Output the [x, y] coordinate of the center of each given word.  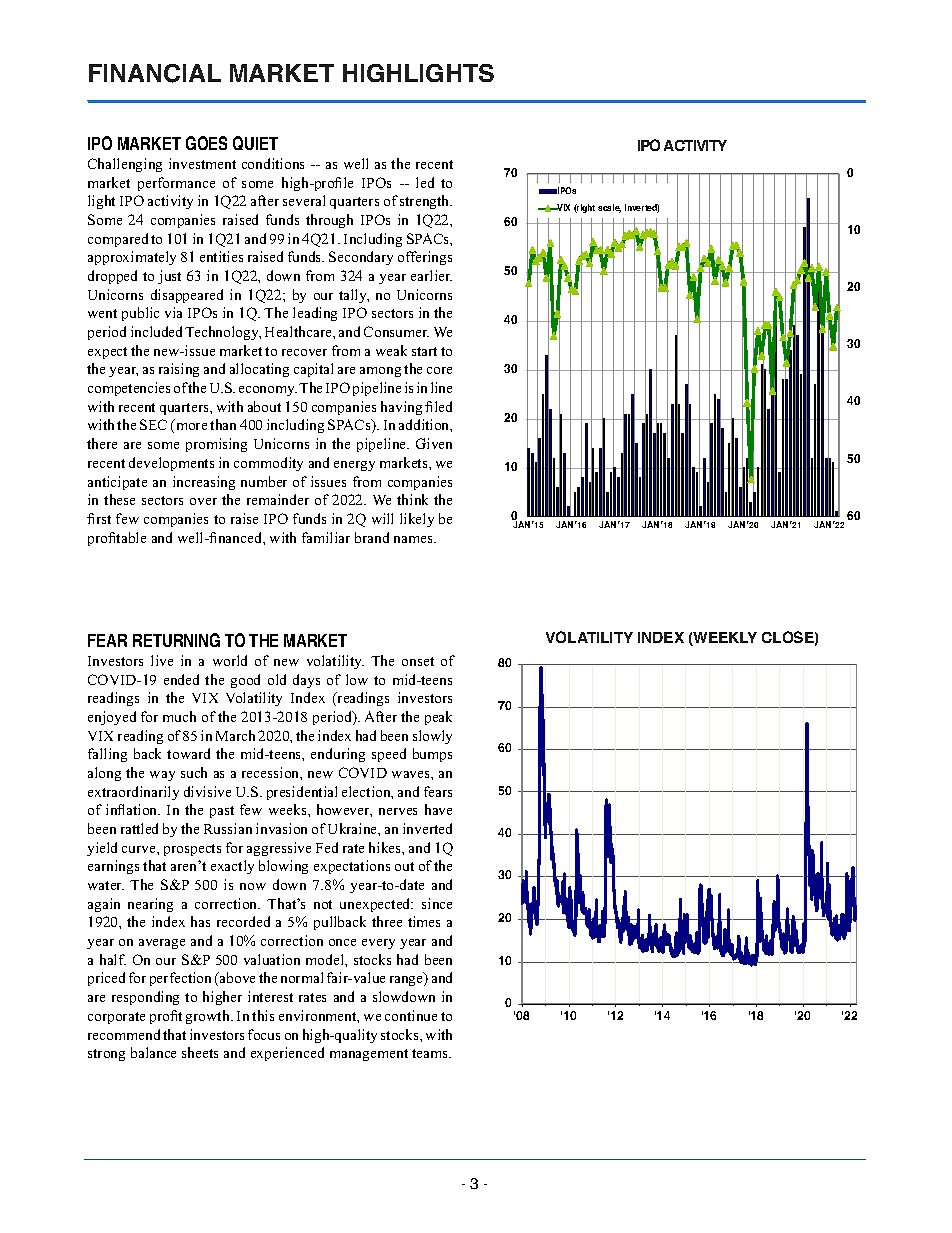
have [438, 809]
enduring [338, 755]
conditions [273, 163]
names [415, 539]
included [158, 331]
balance [153, 1052]
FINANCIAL [155, 73]
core [439, 370]
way [162, 776]
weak [391, 350]
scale [609, 208]
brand [372, 537]
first [99, 518]
